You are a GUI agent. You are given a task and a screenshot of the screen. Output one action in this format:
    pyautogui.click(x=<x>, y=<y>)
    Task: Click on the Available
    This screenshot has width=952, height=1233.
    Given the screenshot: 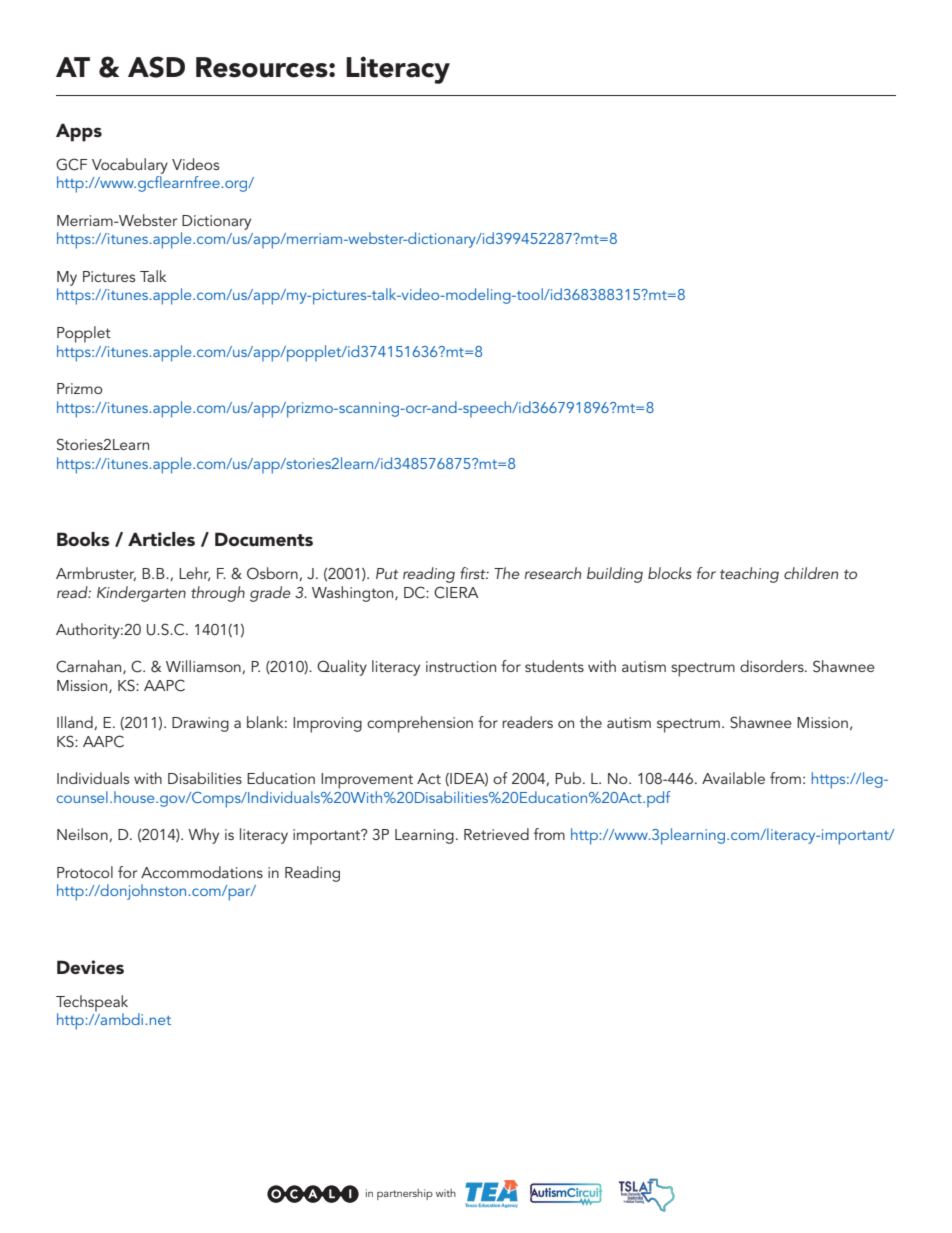 What is the action you would take?
    pyautogui.click(x=733, y=778)
